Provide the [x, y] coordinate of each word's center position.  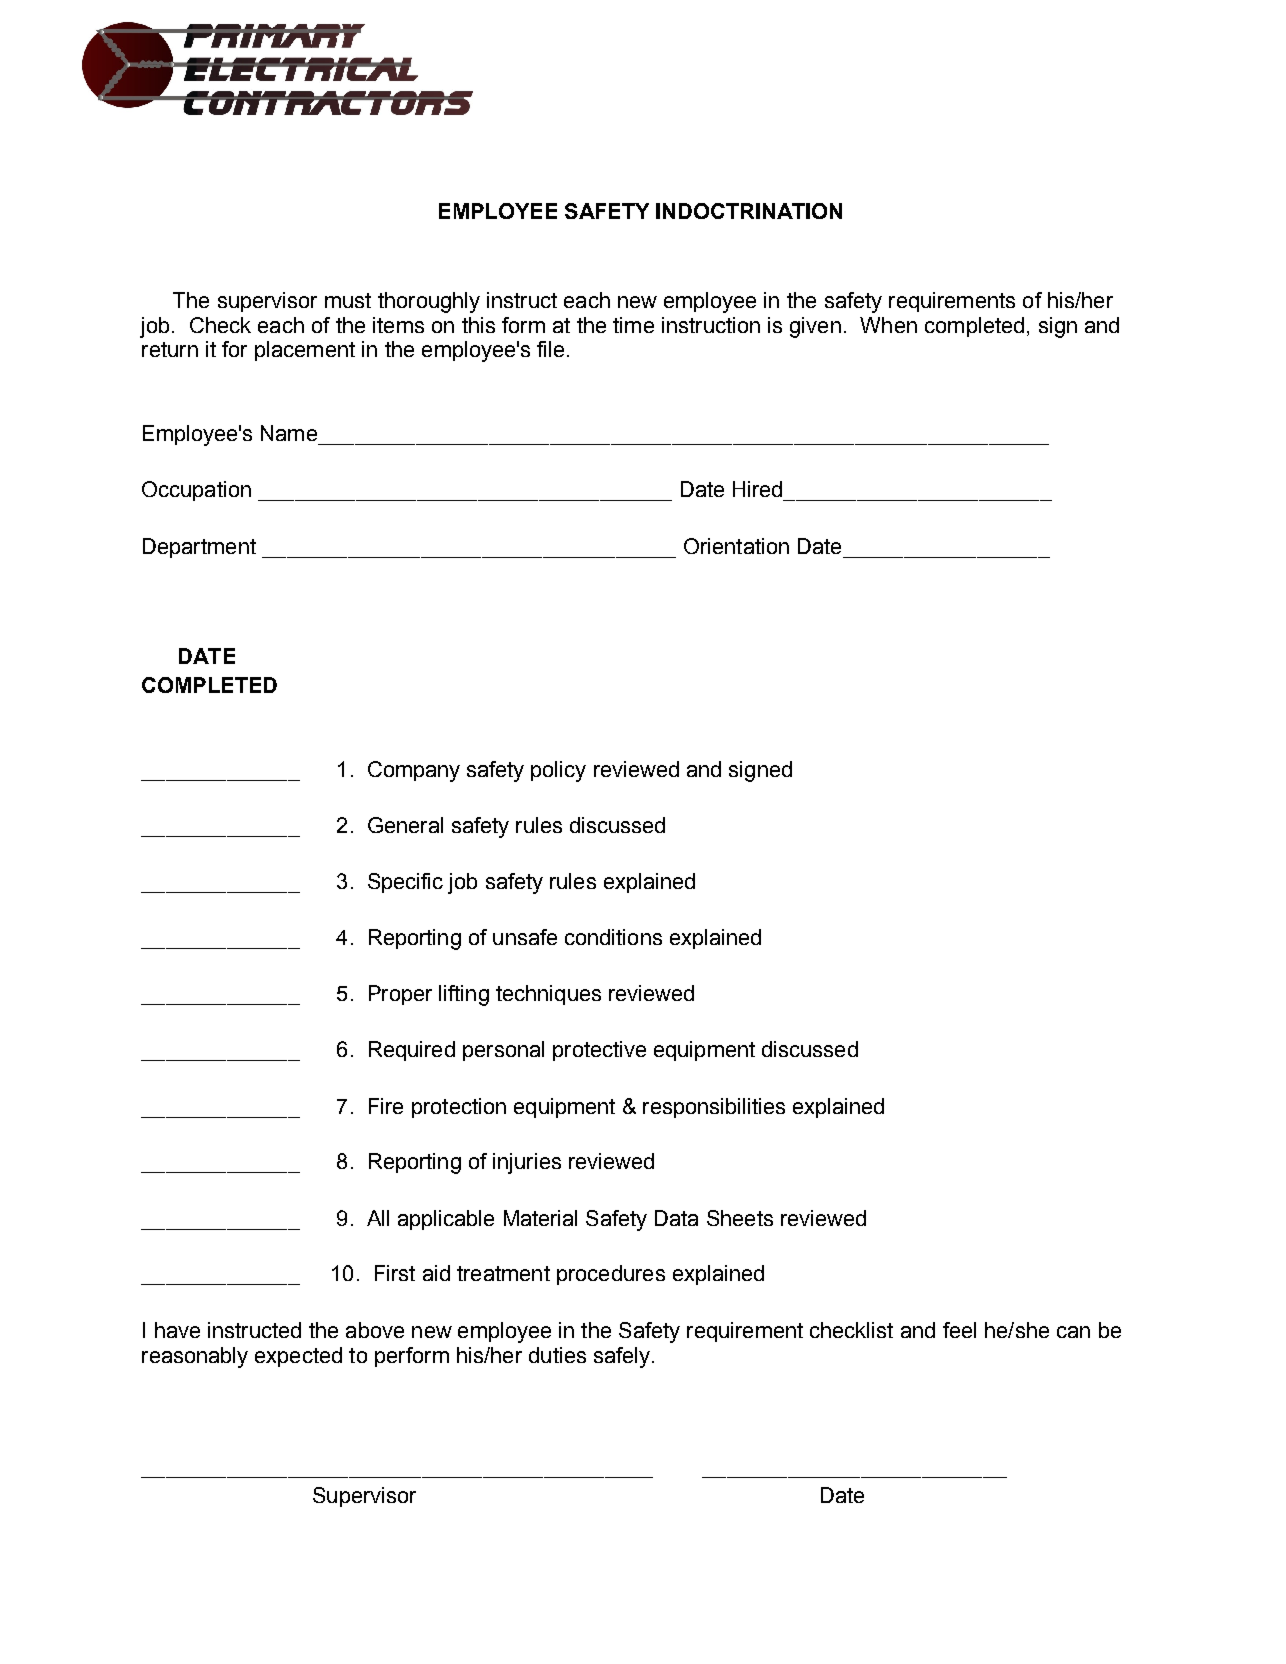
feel [959, 1330]
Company [414, 771]
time [633, 325]
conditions [613, 937]
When [888, 325]
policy [558, 771]
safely [622, 1357]
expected [298, 1357]
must [348, 300]
